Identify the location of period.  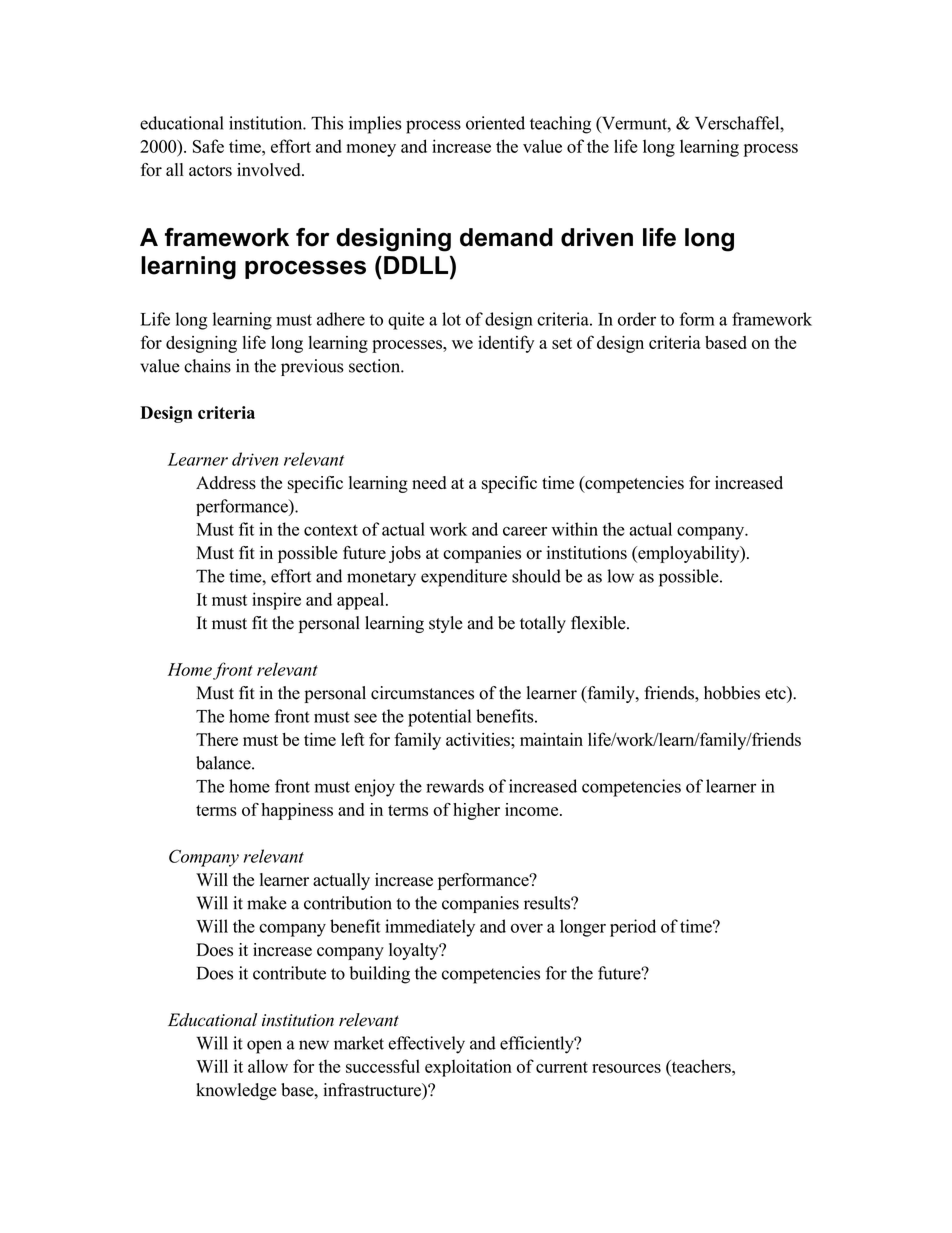
(633, 928).
